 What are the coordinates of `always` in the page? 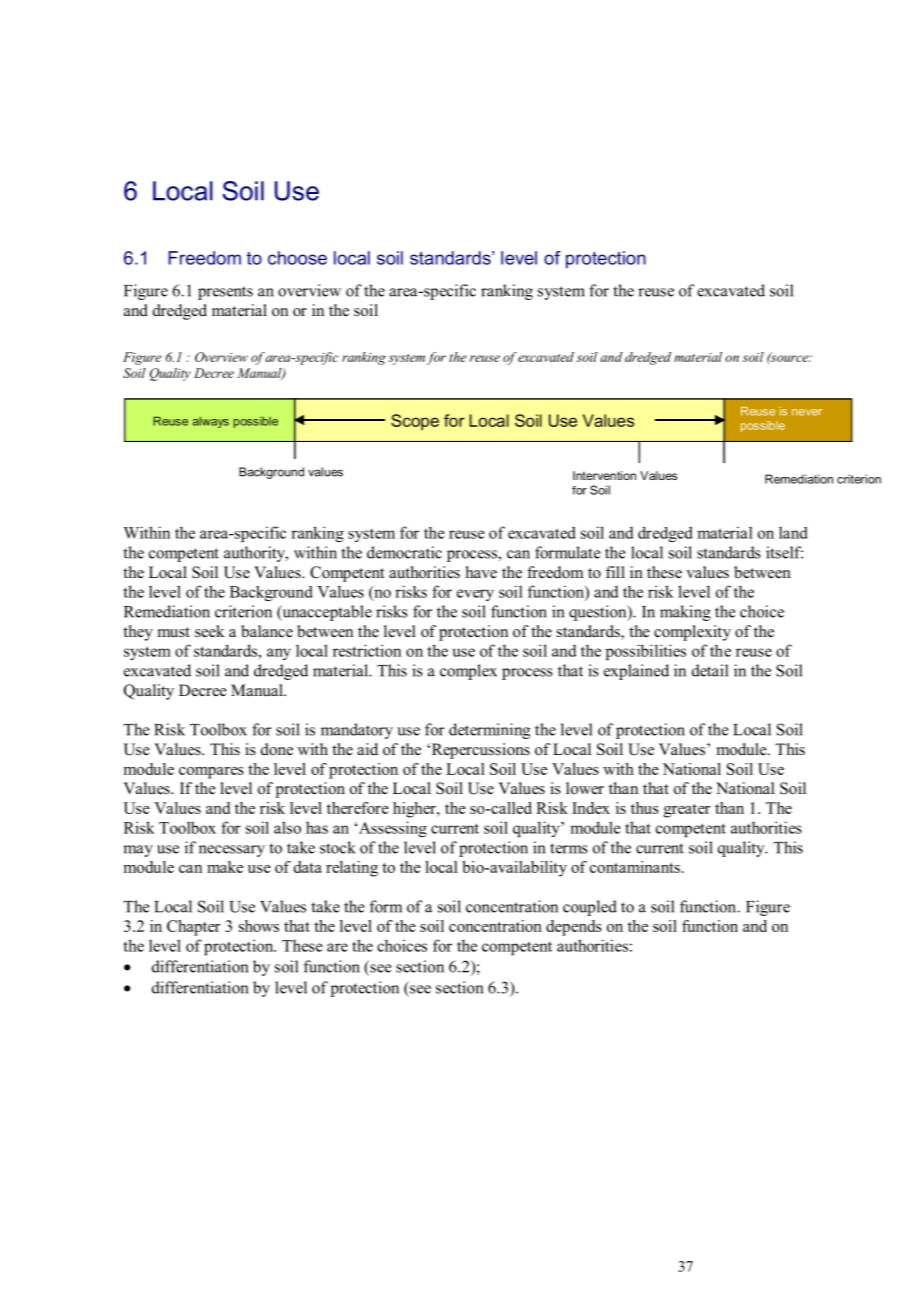 It's located at (211, 422).
